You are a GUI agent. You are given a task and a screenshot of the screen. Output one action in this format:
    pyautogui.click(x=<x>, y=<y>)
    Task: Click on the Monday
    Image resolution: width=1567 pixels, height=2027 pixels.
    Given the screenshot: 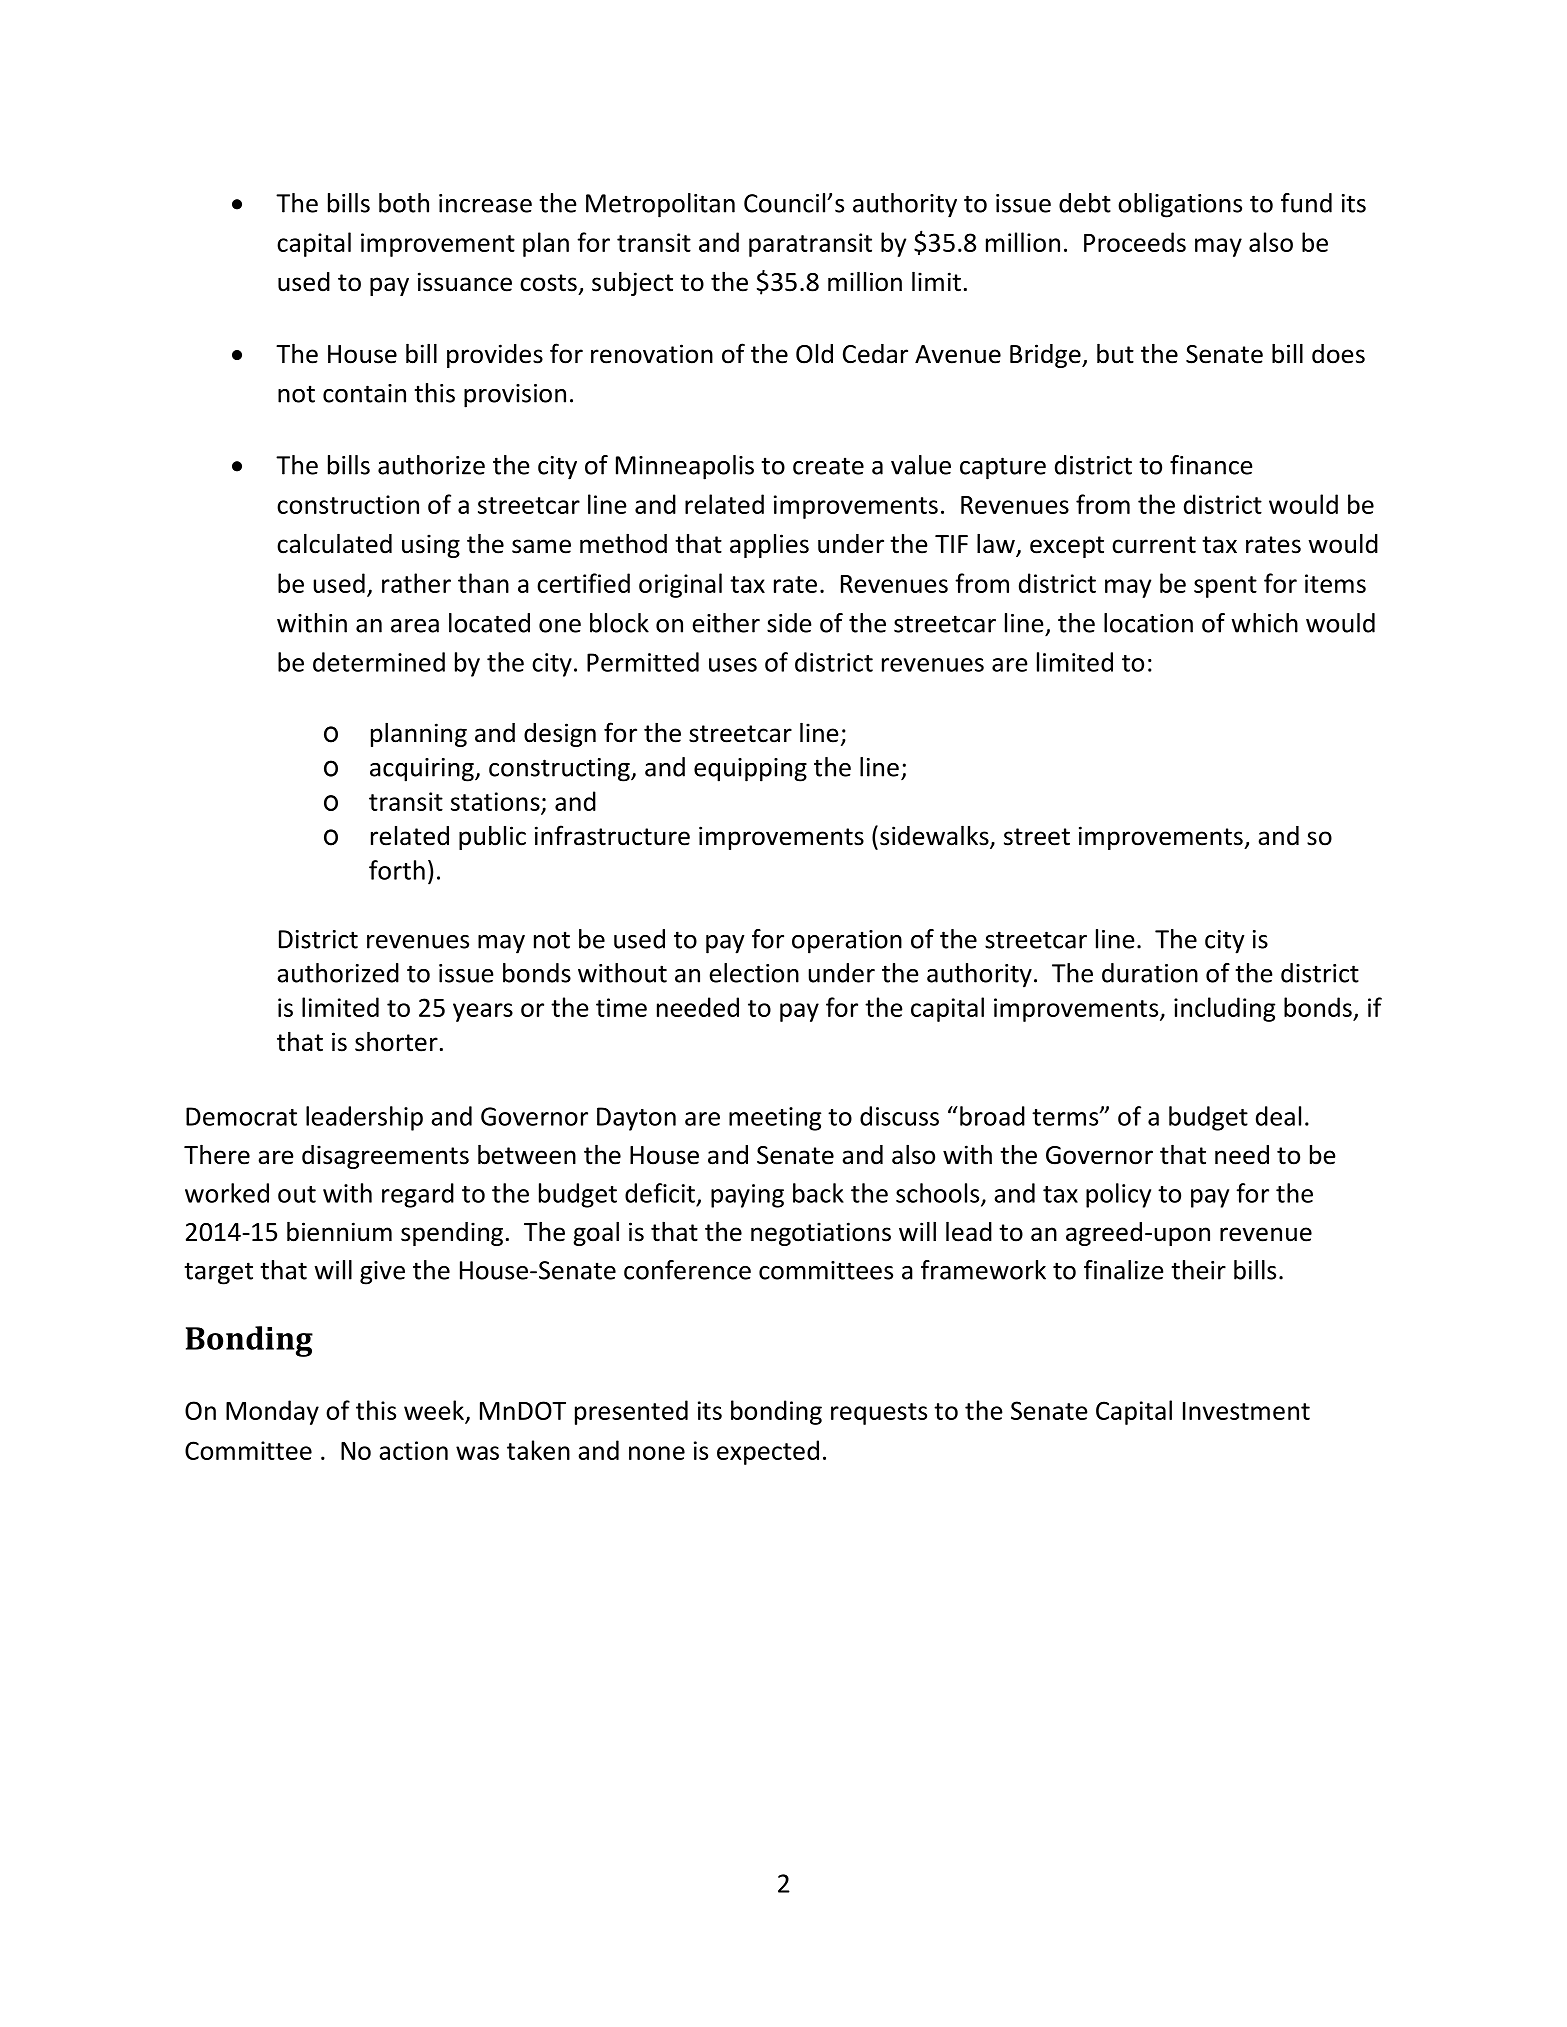 What is the action you would take?
    pyautogui.click(x=272, y=1412)
